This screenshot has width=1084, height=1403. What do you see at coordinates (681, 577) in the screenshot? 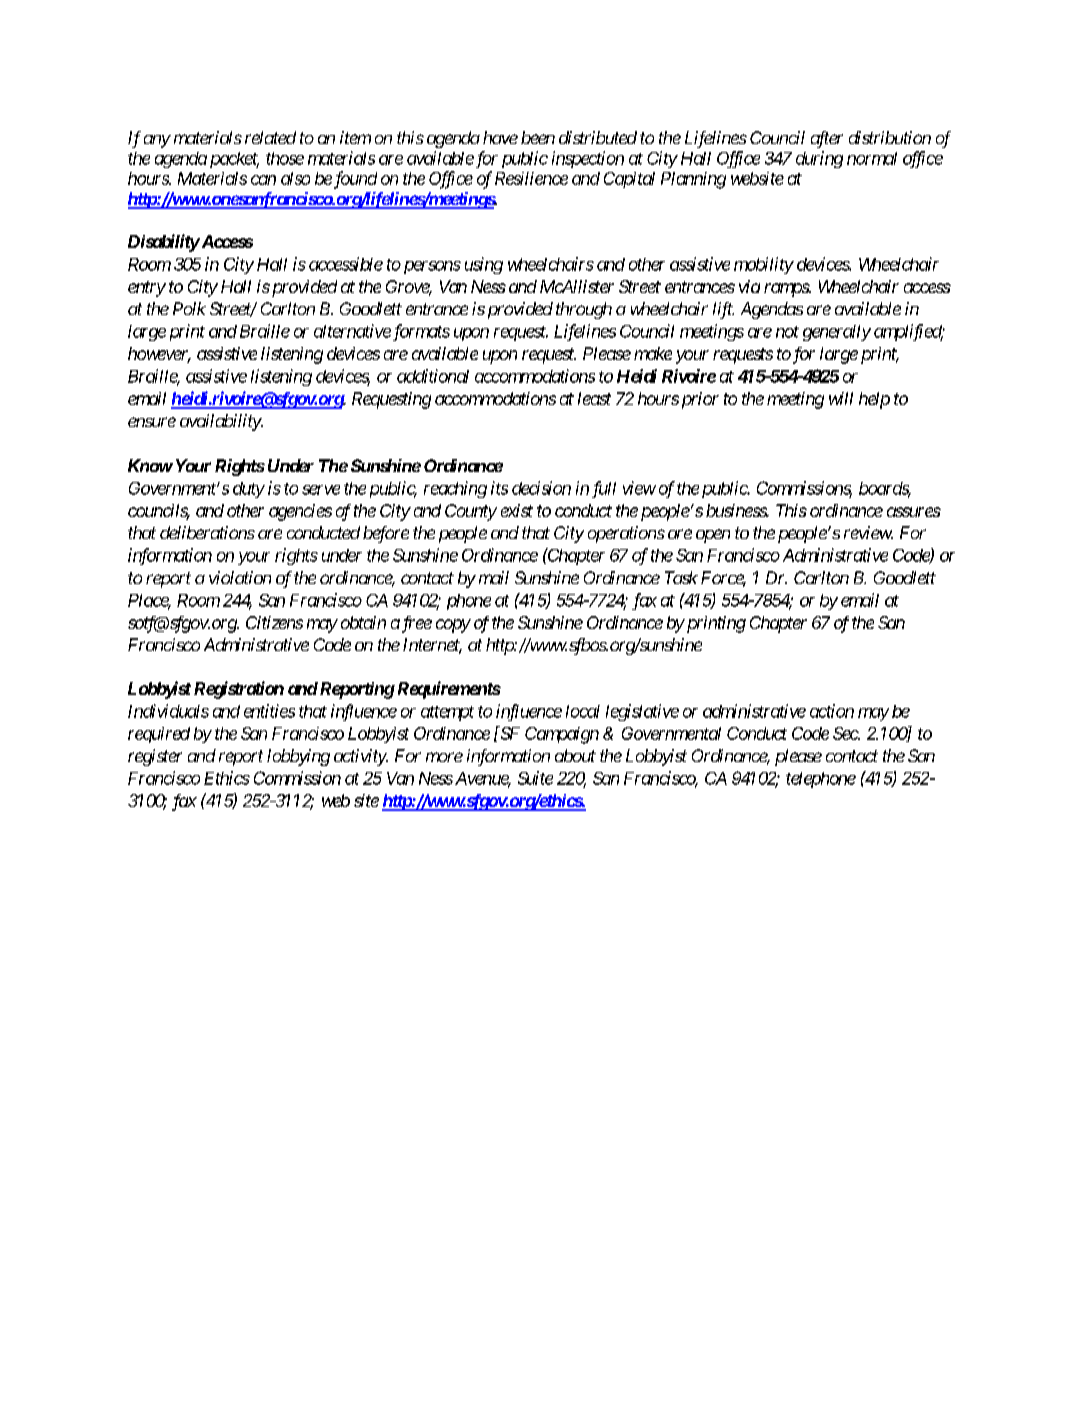
I see `Task` at bounding box center [681, 577].
